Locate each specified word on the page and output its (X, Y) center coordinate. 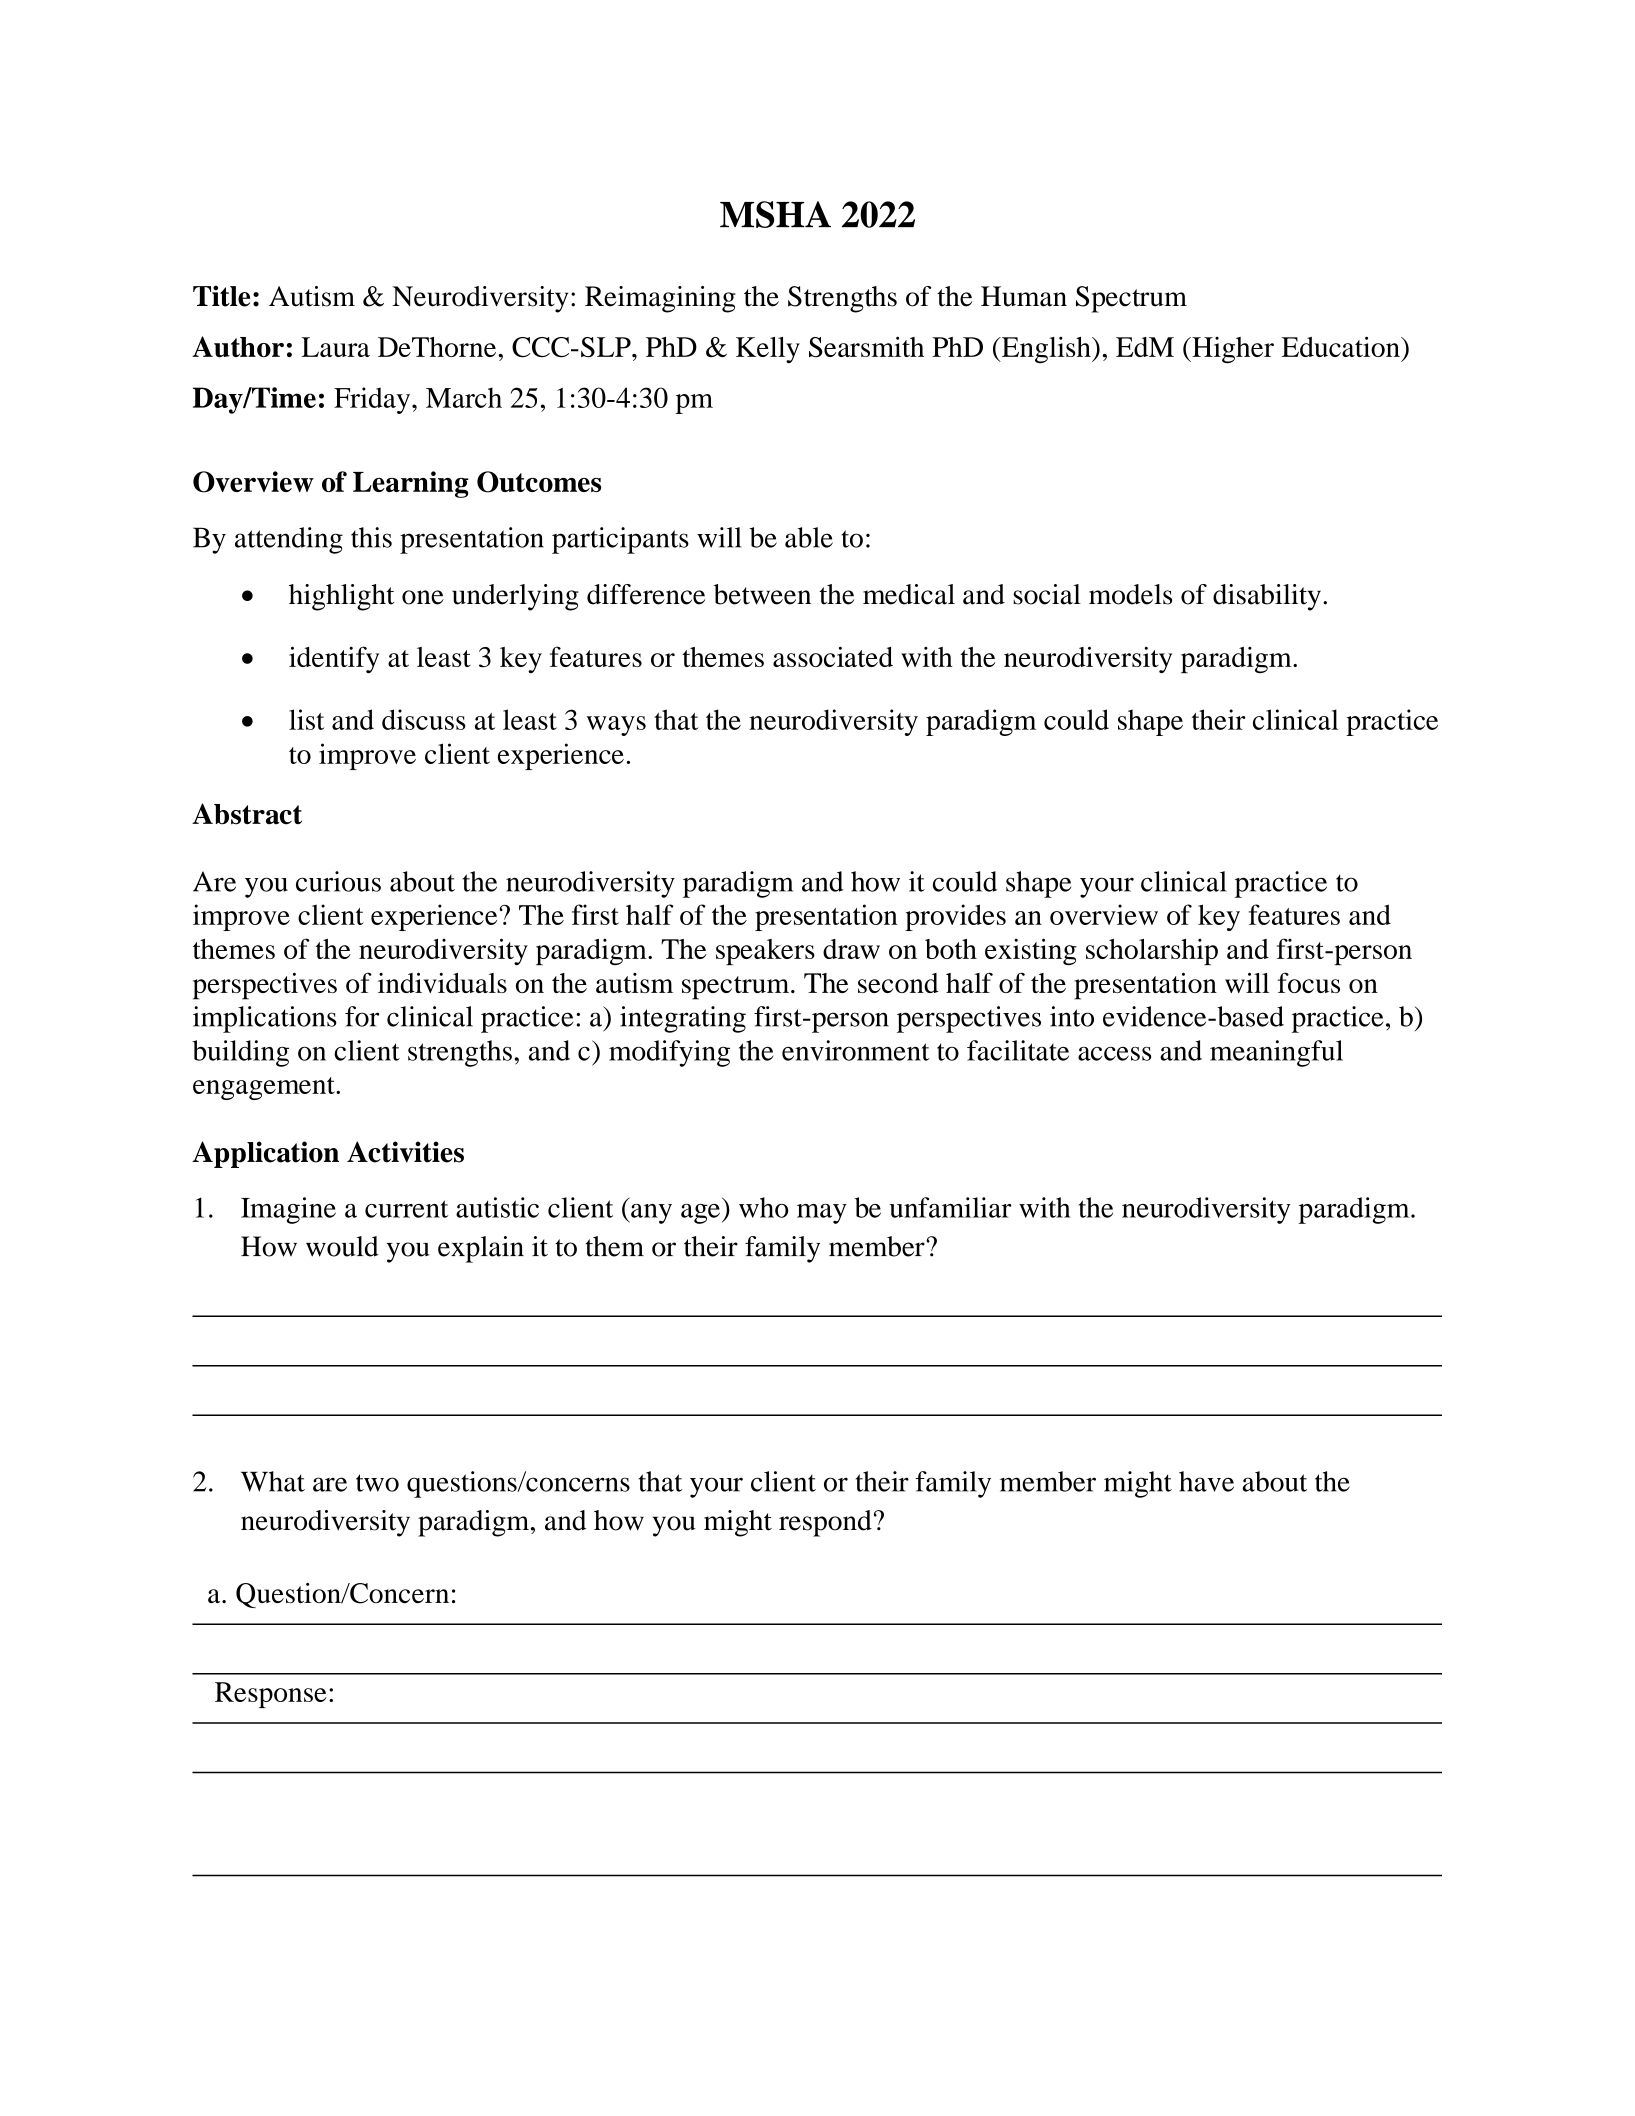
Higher (1232, 350)
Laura (336, 347)
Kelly (768, 350)
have (1206, 1481)
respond (825, 1523)
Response (271, 1695)
